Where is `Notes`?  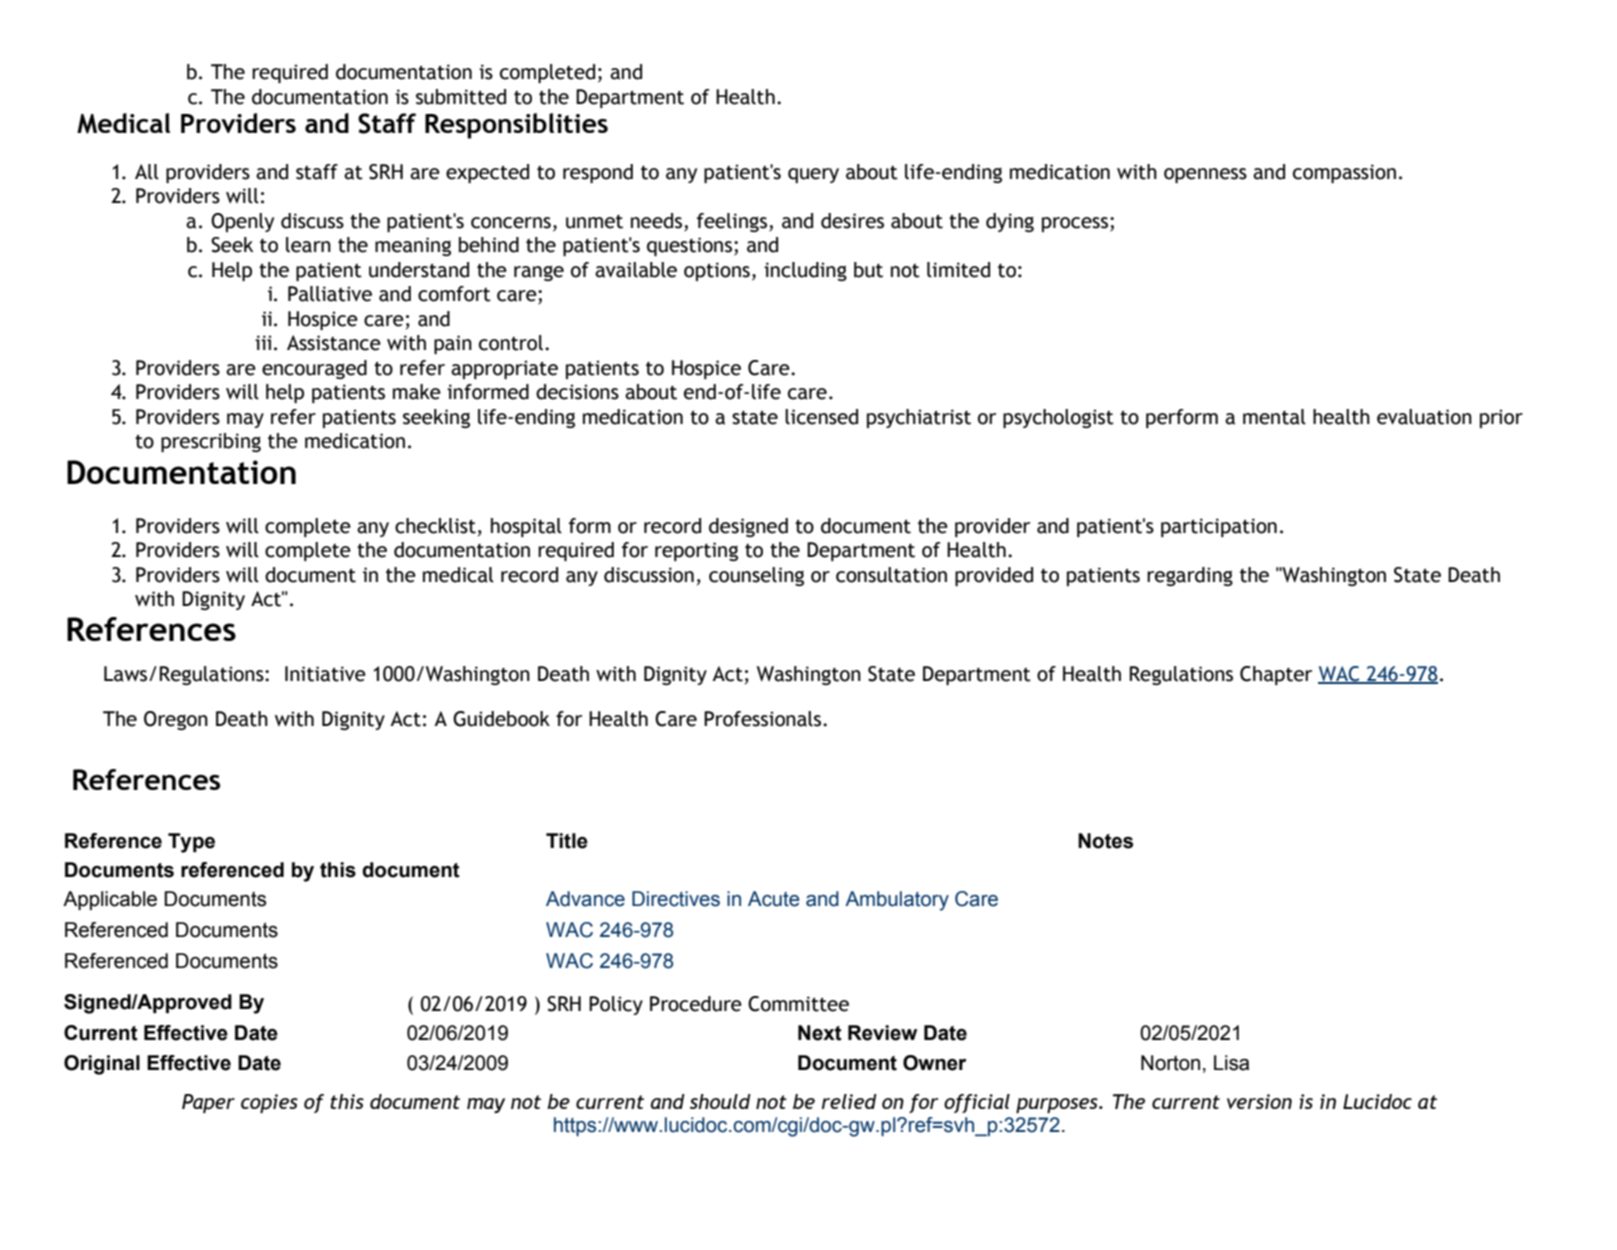
Notes is located at coordinates (1105, 841).
